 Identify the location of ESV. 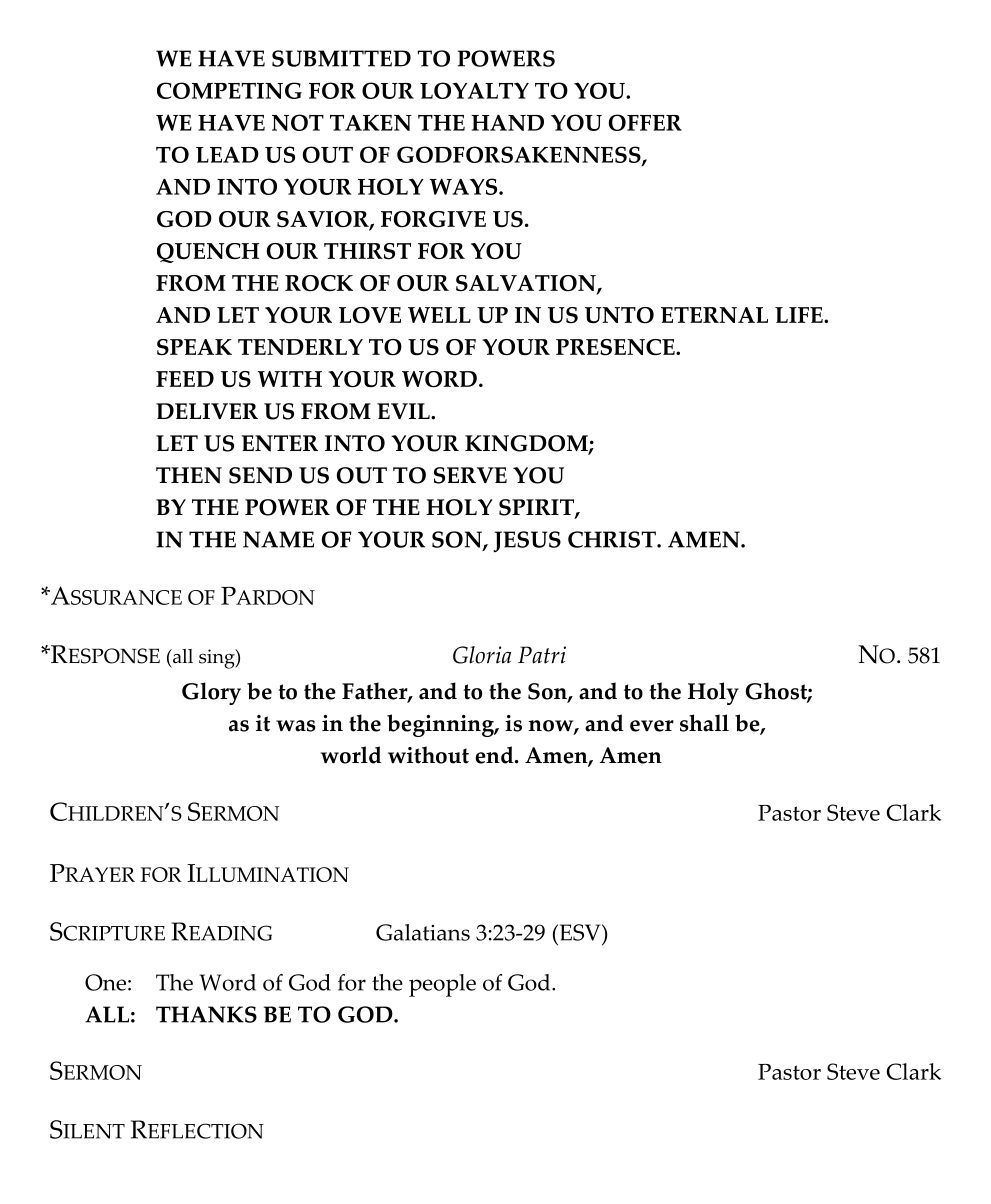
(580, 932).
